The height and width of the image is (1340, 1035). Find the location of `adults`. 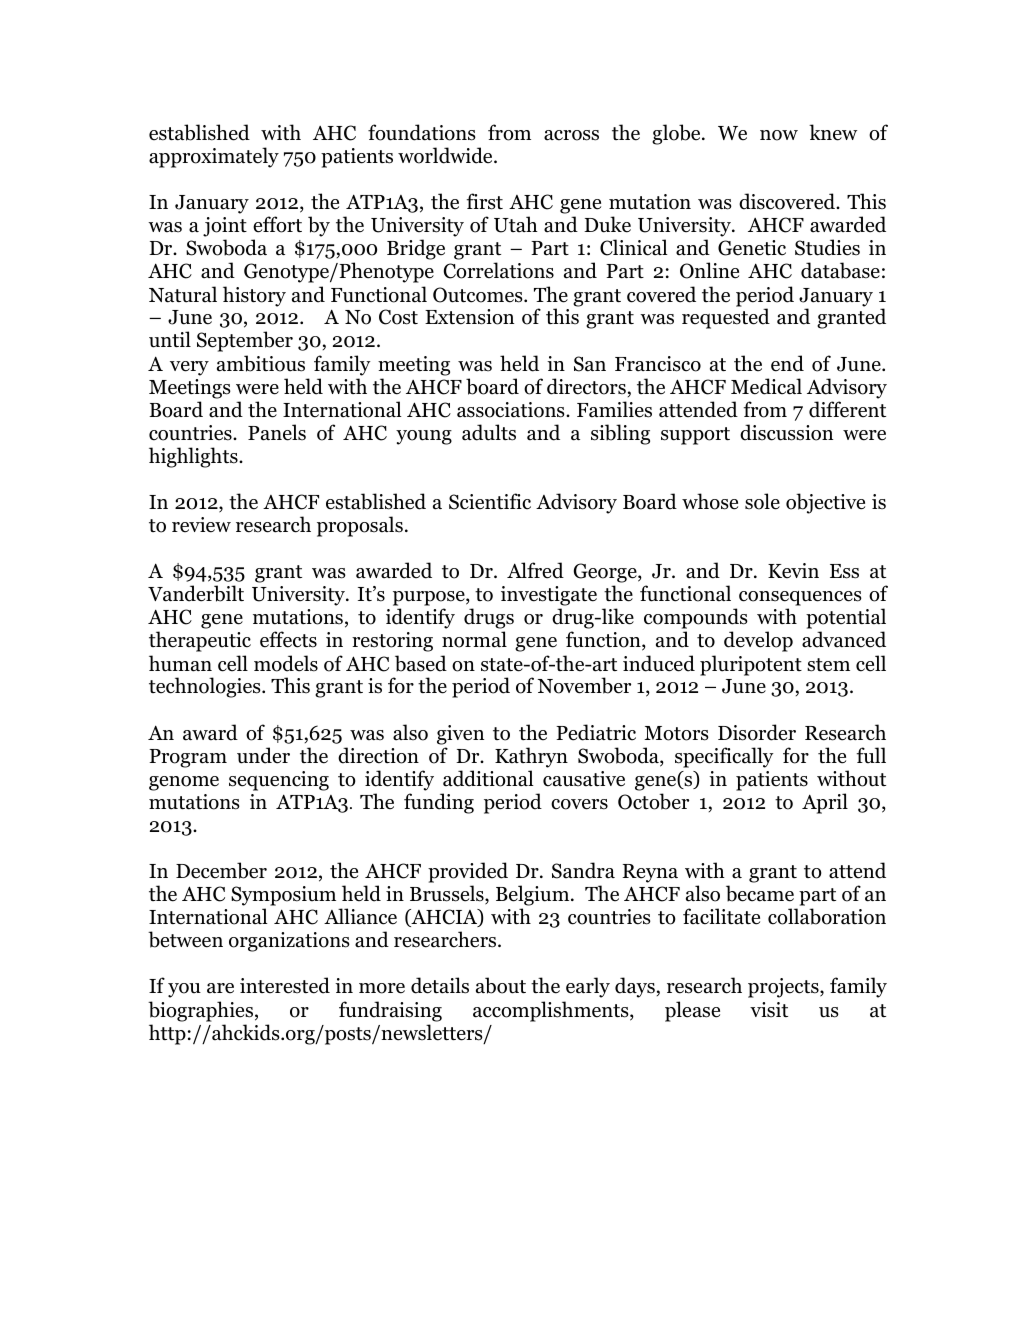

adults is located at coordinates (489, 432).
